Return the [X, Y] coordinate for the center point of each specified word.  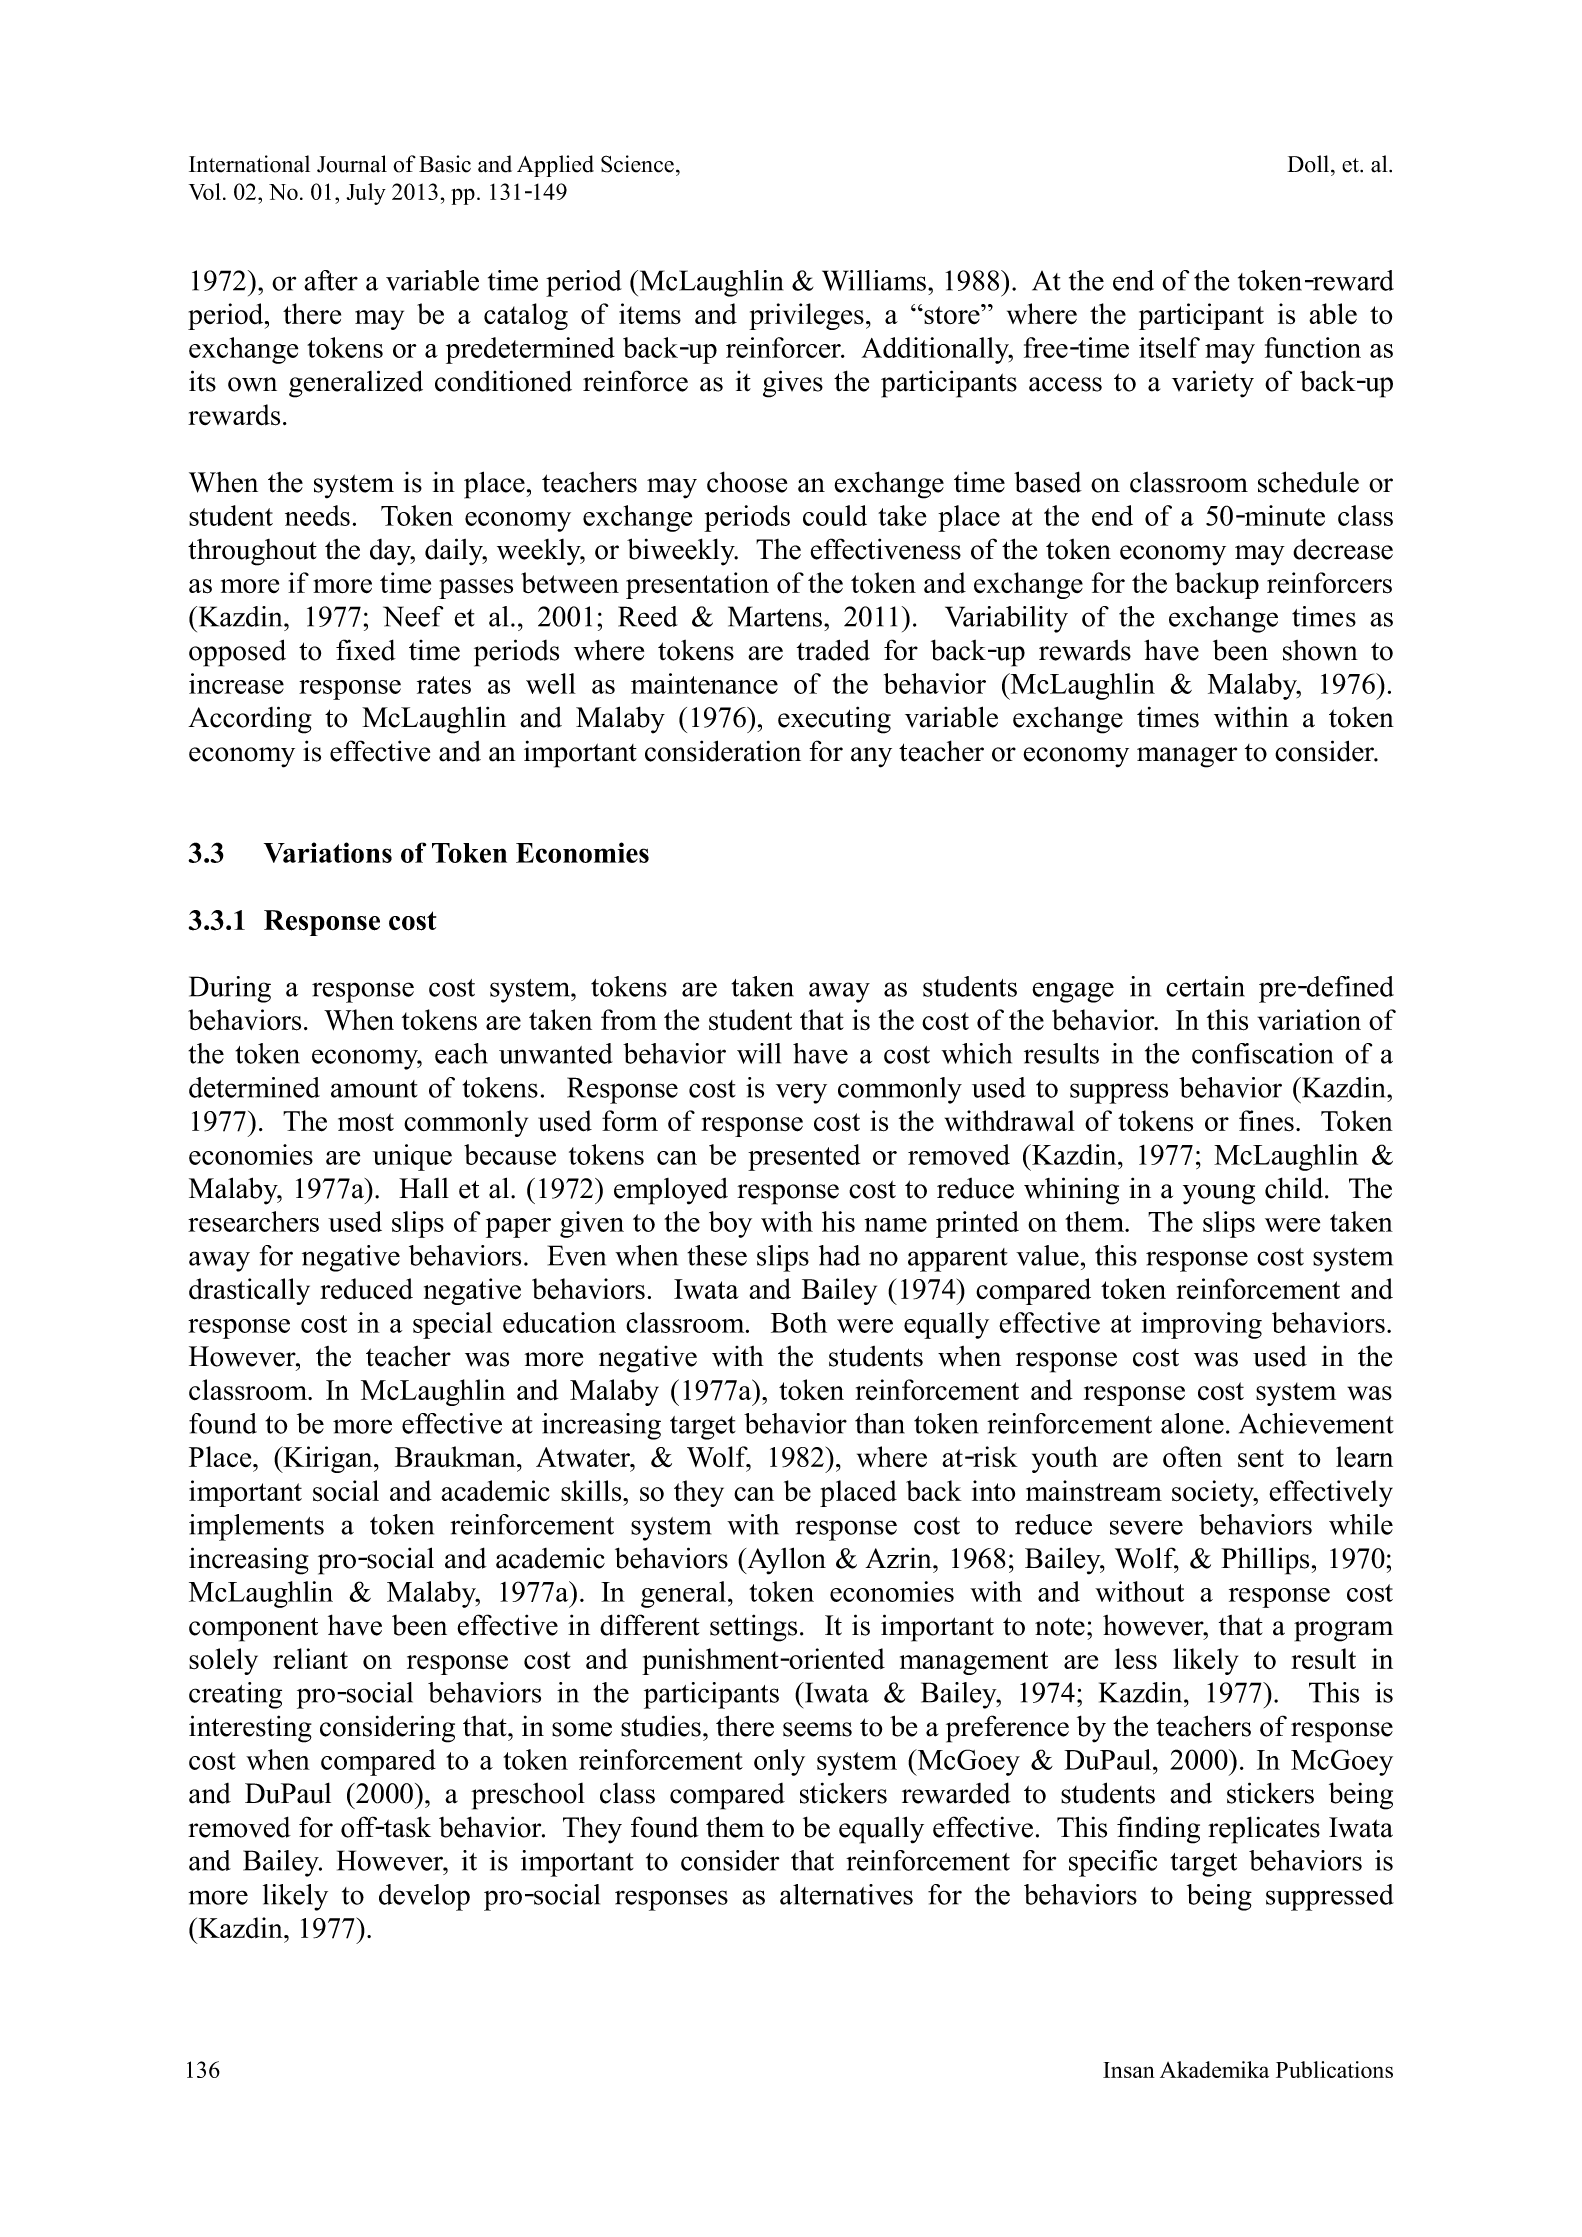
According [250, 720]
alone [1192, 1423]
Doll [1309, 164]
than [880, 1423]
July [366, 194]
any [871, 757]
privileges [806, 316]
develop [424, 1897]
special [452, 1325]
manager [1187, 757]
